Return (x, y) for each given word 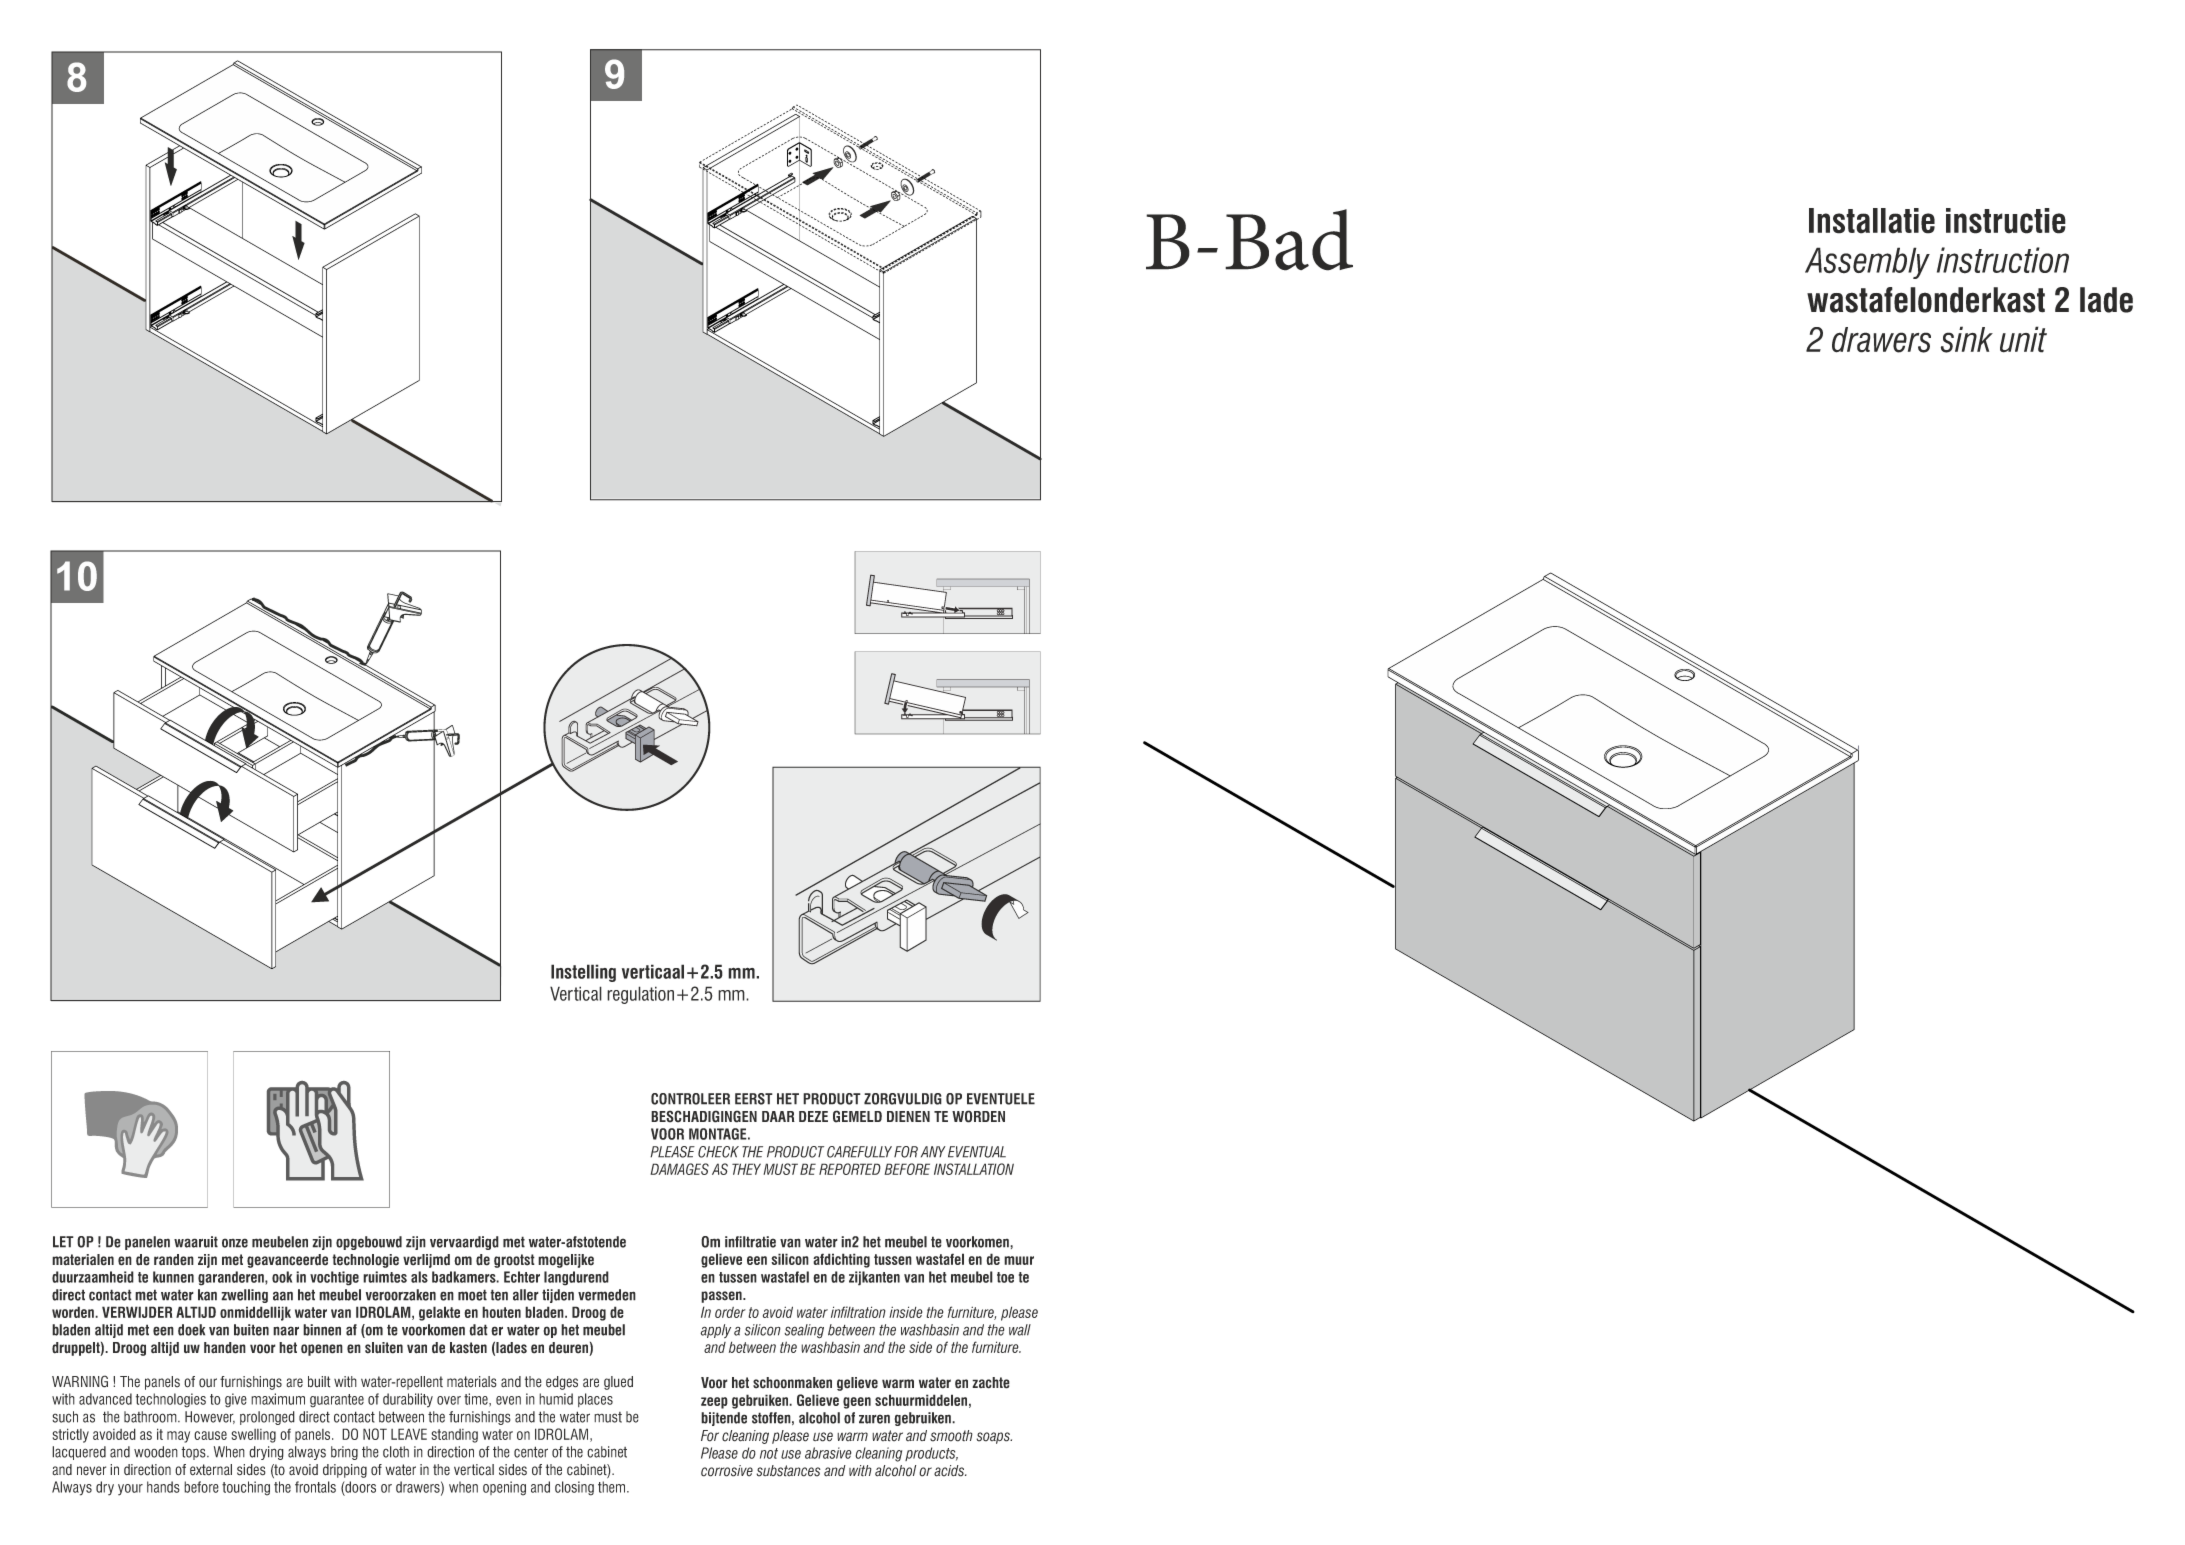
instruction (2003, 260)
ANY (933, 1152)
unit (2023, 339)
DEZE (813, 1116)
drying (266, 1453)
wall (1020, 1330)
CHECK (718, 1152)
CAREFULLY (859, 1152)
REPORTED (850, 1169)
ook (282, 1277)
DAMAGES (679, 1169)
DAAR (778, 1116)
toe (1005, 1277)
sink (1967, 339)
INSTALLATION (974, 1169)
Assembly (1867, 263)
